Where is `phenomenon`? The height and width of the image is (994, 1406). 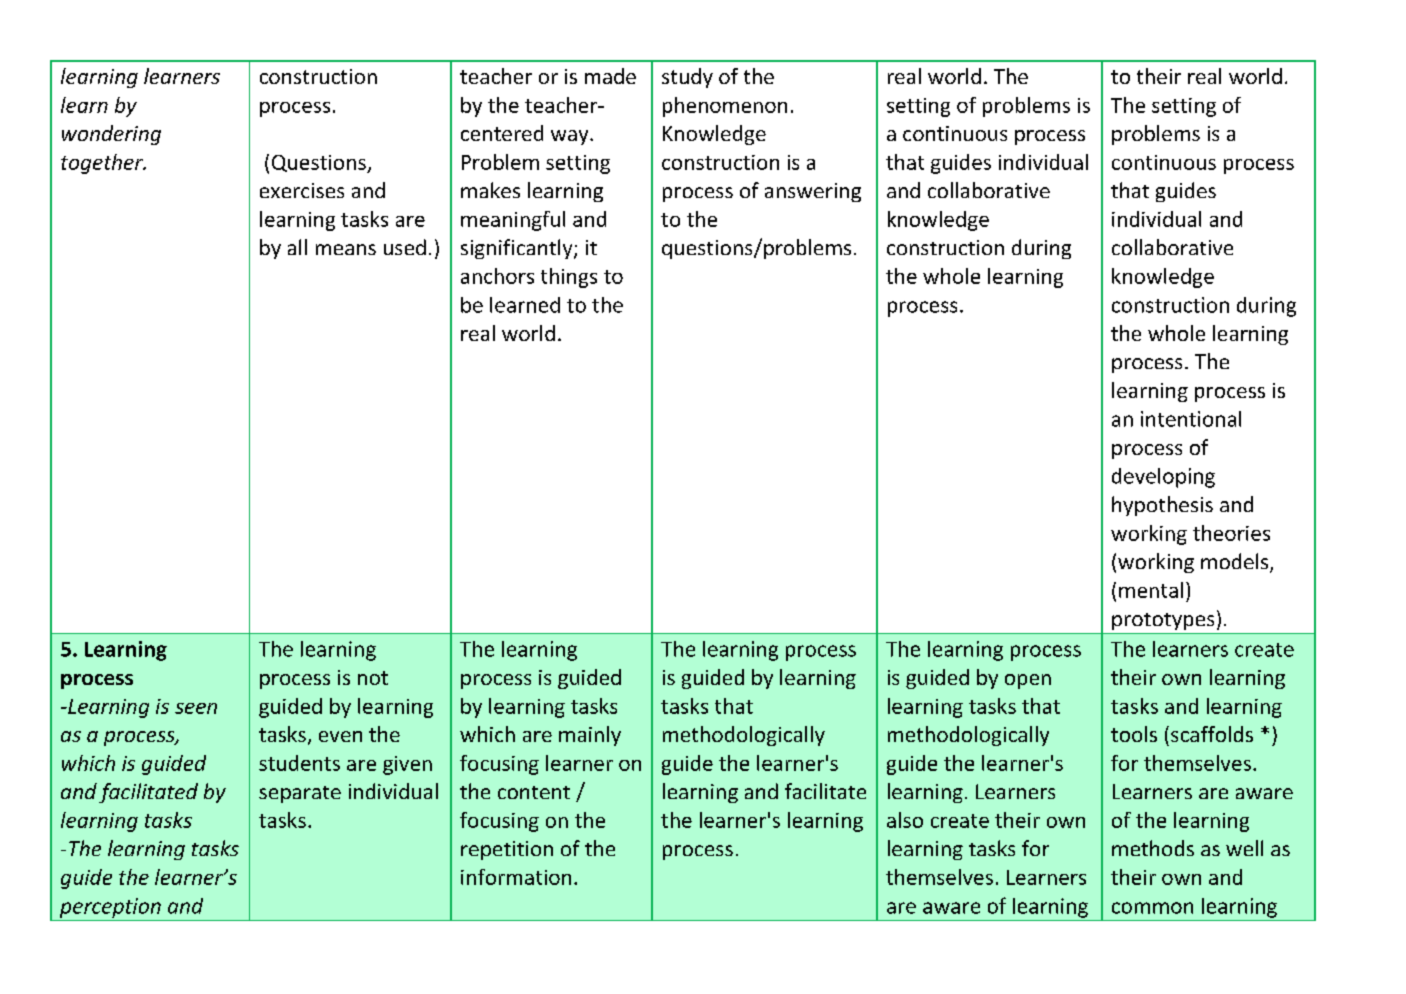
phenomenon is located at coordinates (725, 107).
